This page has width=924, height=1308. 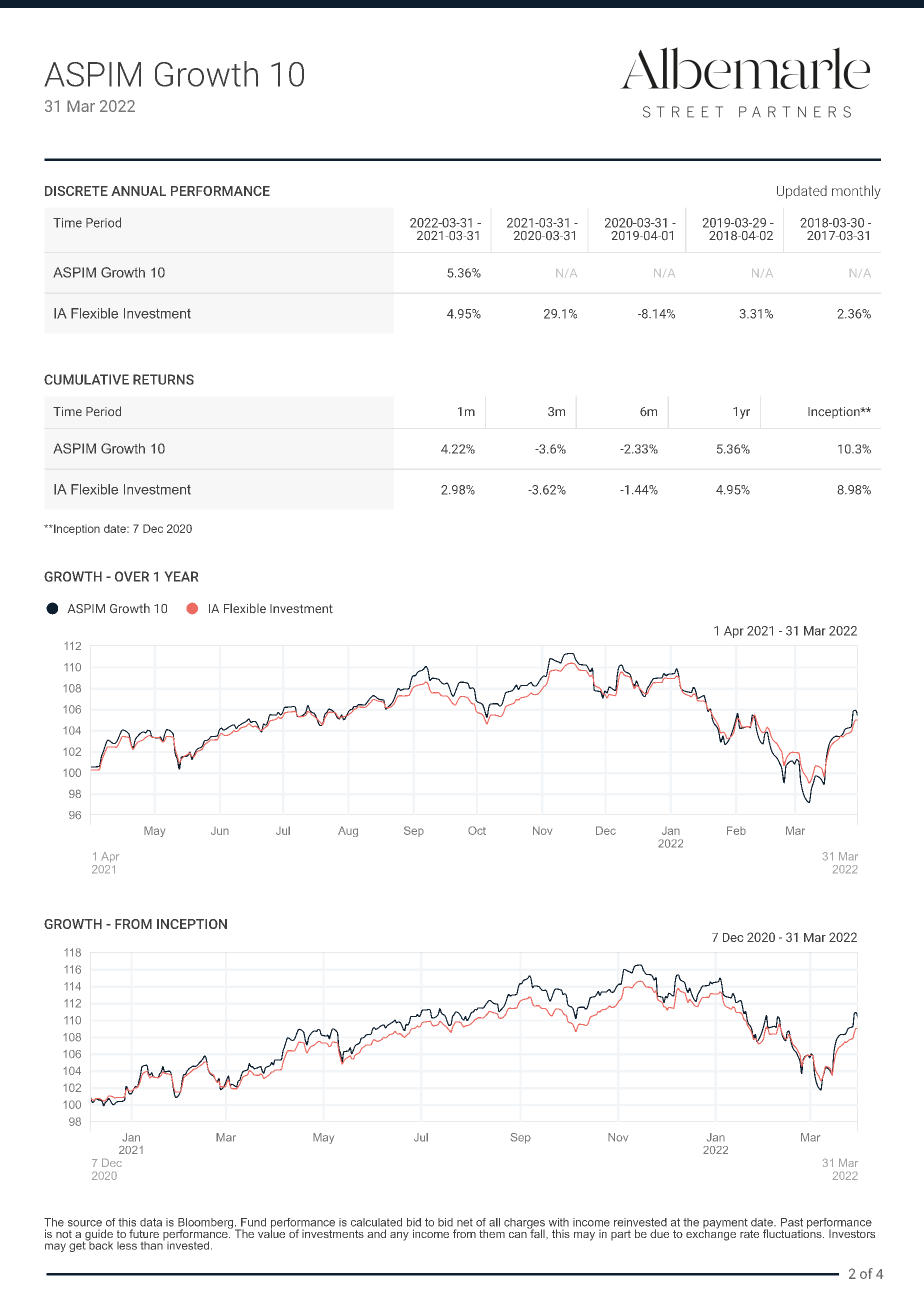 I want to click on CUMULATIVE, so click(x=86, y=379).
